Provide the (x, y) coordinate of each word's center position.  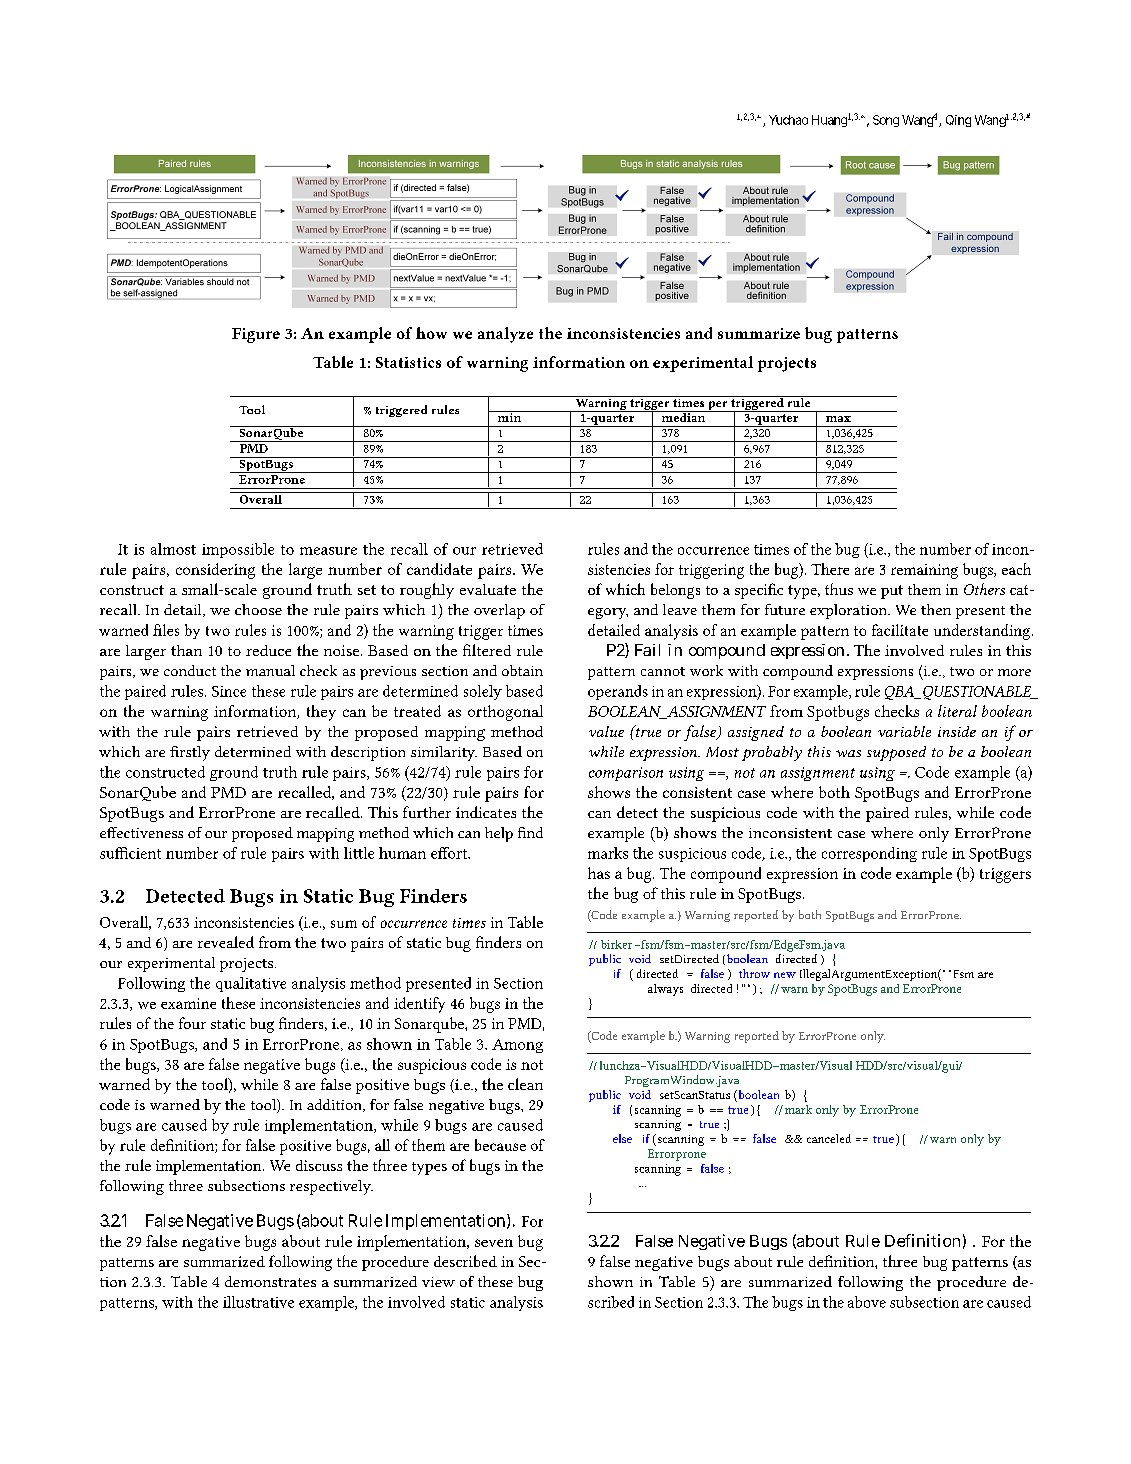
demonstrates (270, 1281)
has (599, 873)
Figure (256, 335)
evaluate (488, 589)
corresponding (869, 854)
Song (886, 121)
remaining (924, 571)
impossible (238, 550)
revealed (226, 942)
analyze (505, 335)
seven (494, 1243)
